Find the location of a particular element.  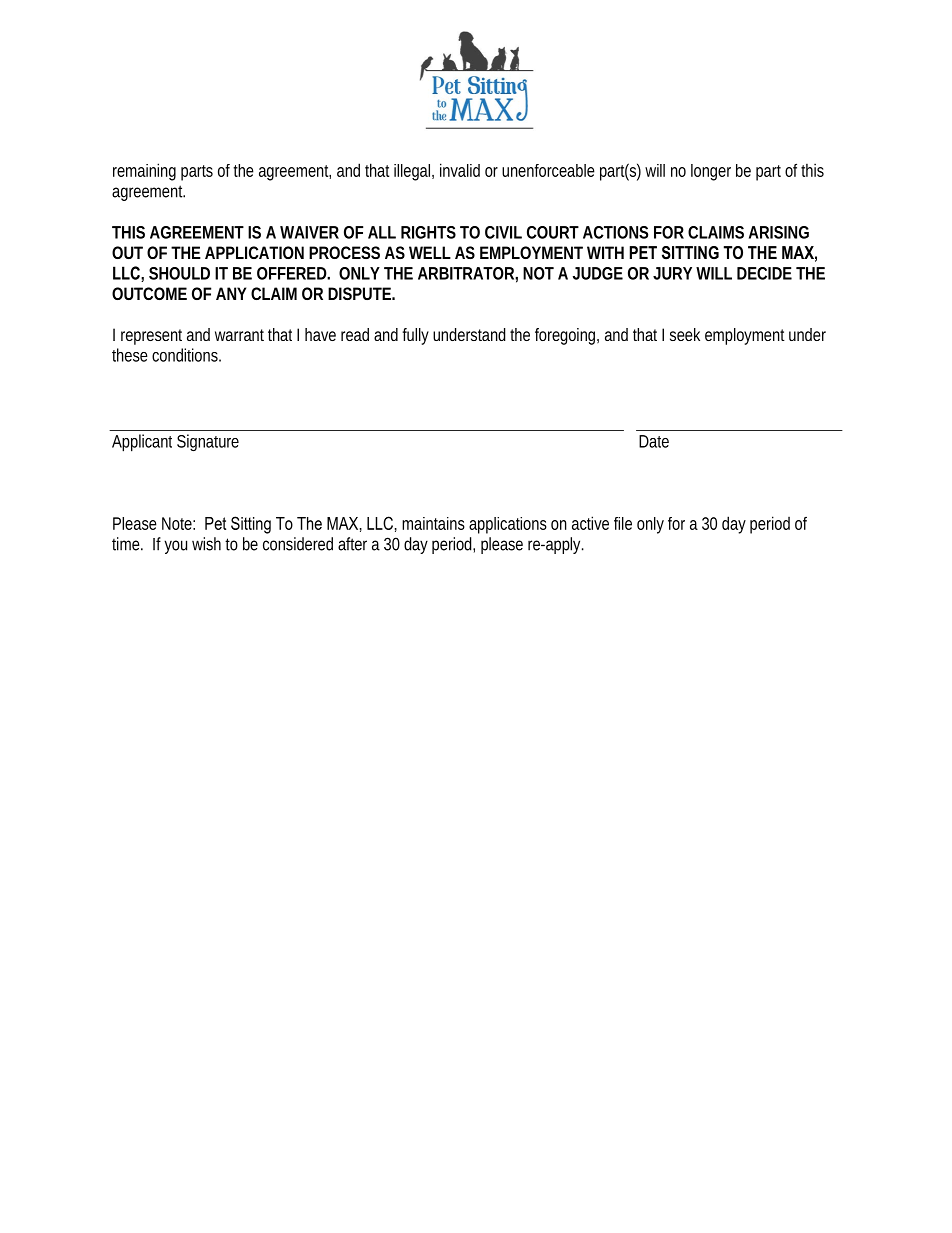

seek is located at coordinates (685, 334).
